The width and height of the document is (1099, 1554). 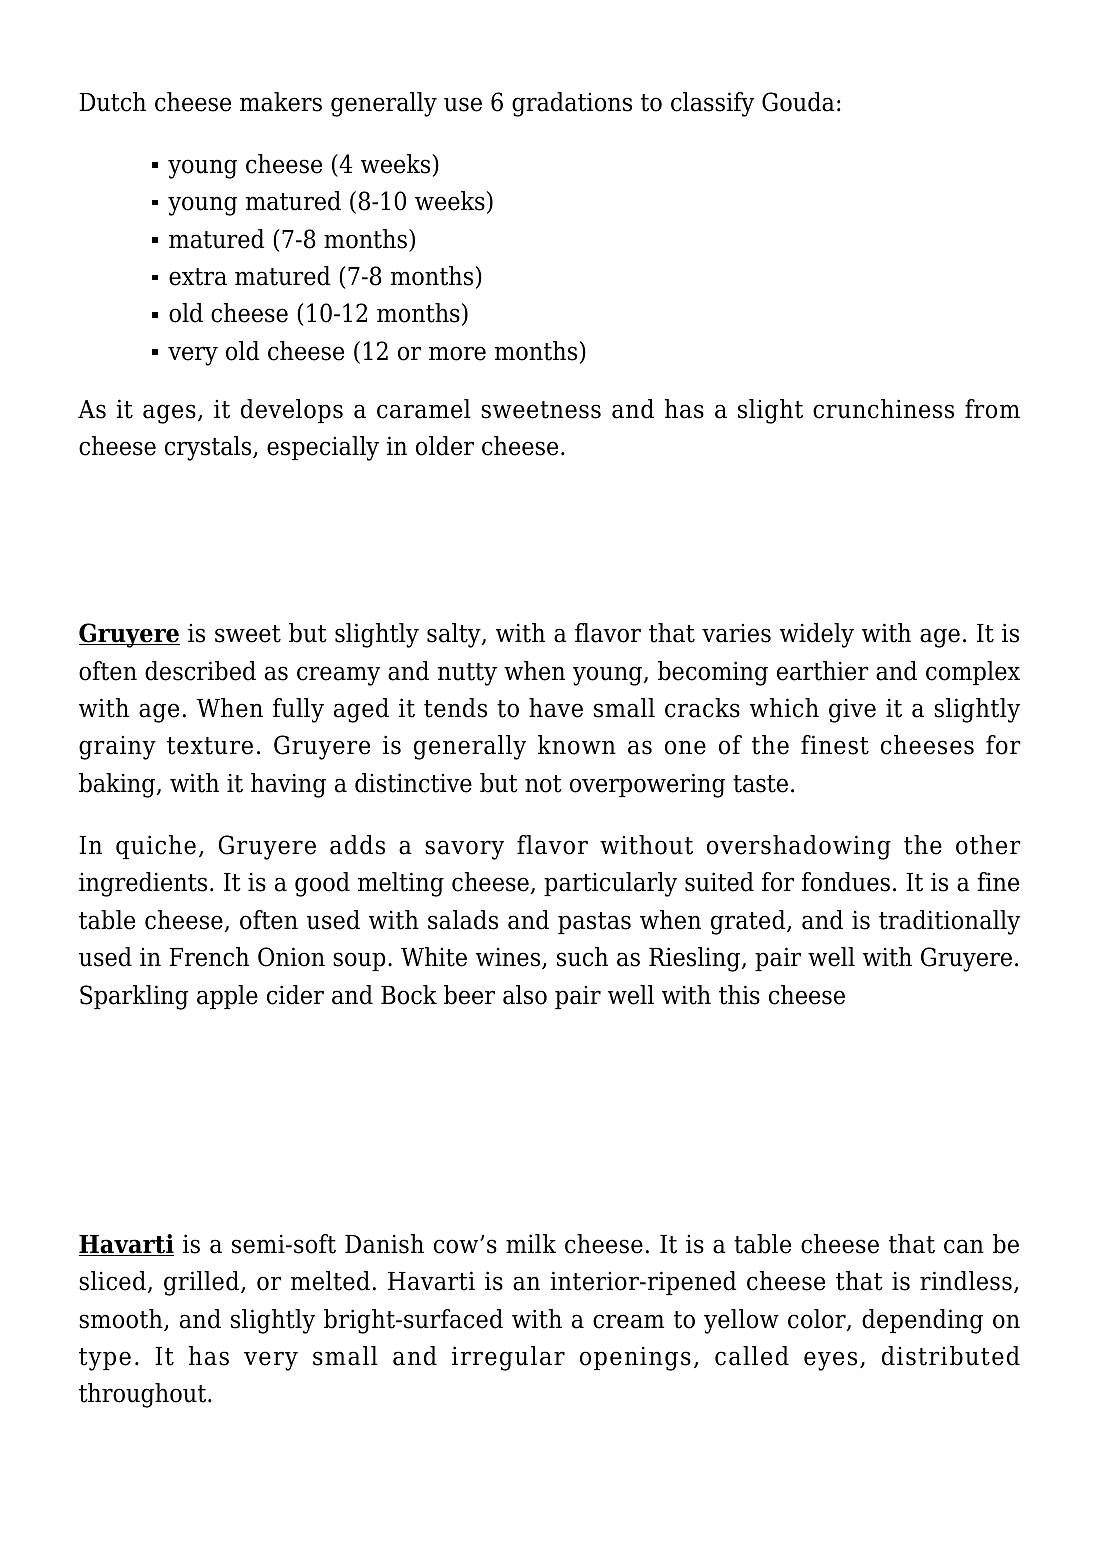 I want to click on French, so click(x=209, y=957).
